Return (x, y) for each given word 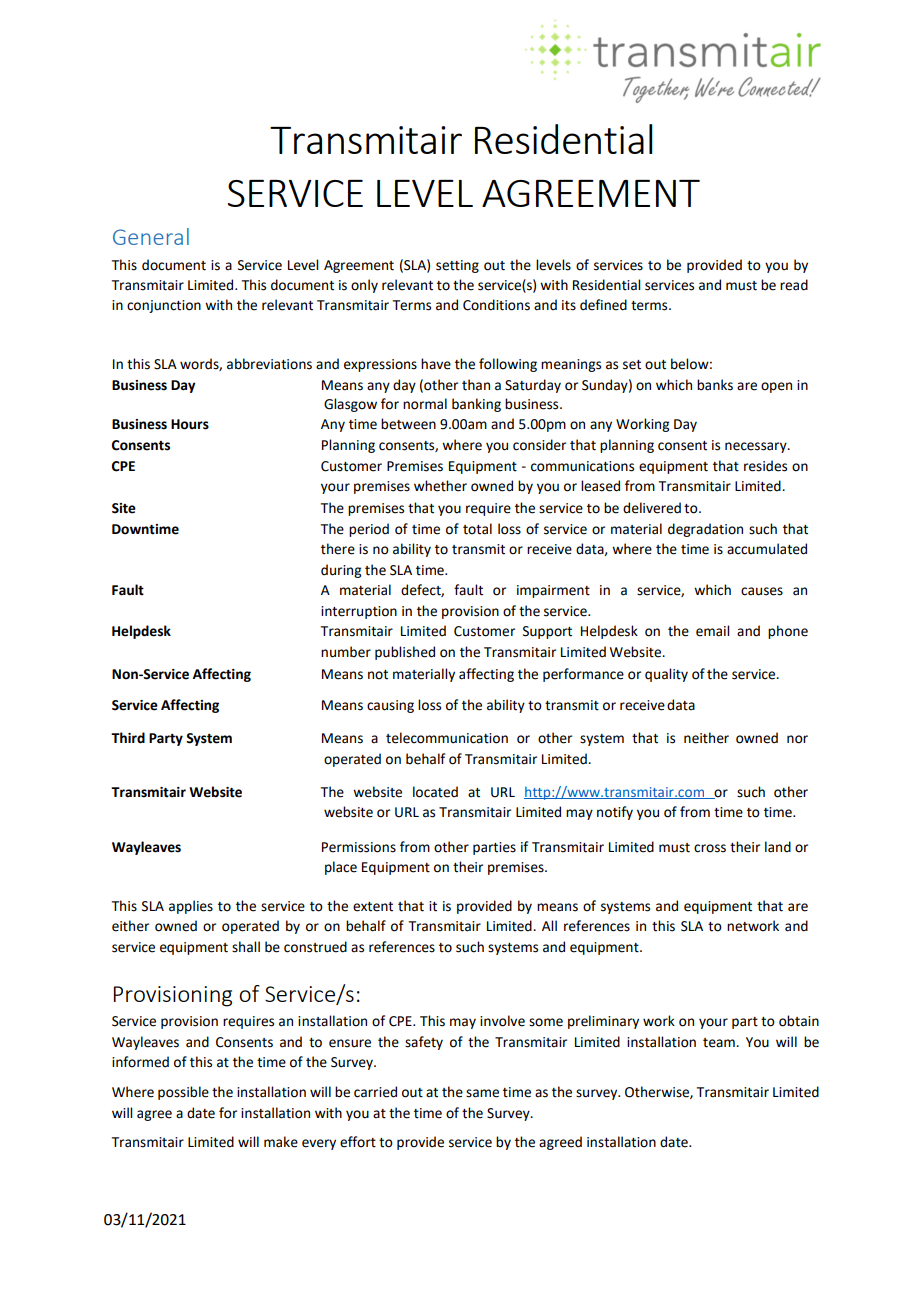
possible (183, 1093)
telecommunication (447, 738)
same (482, 1093)
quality (666, 675)
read (794, 285)
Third (128, 738)
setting (457, 266)
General (151, 236)
